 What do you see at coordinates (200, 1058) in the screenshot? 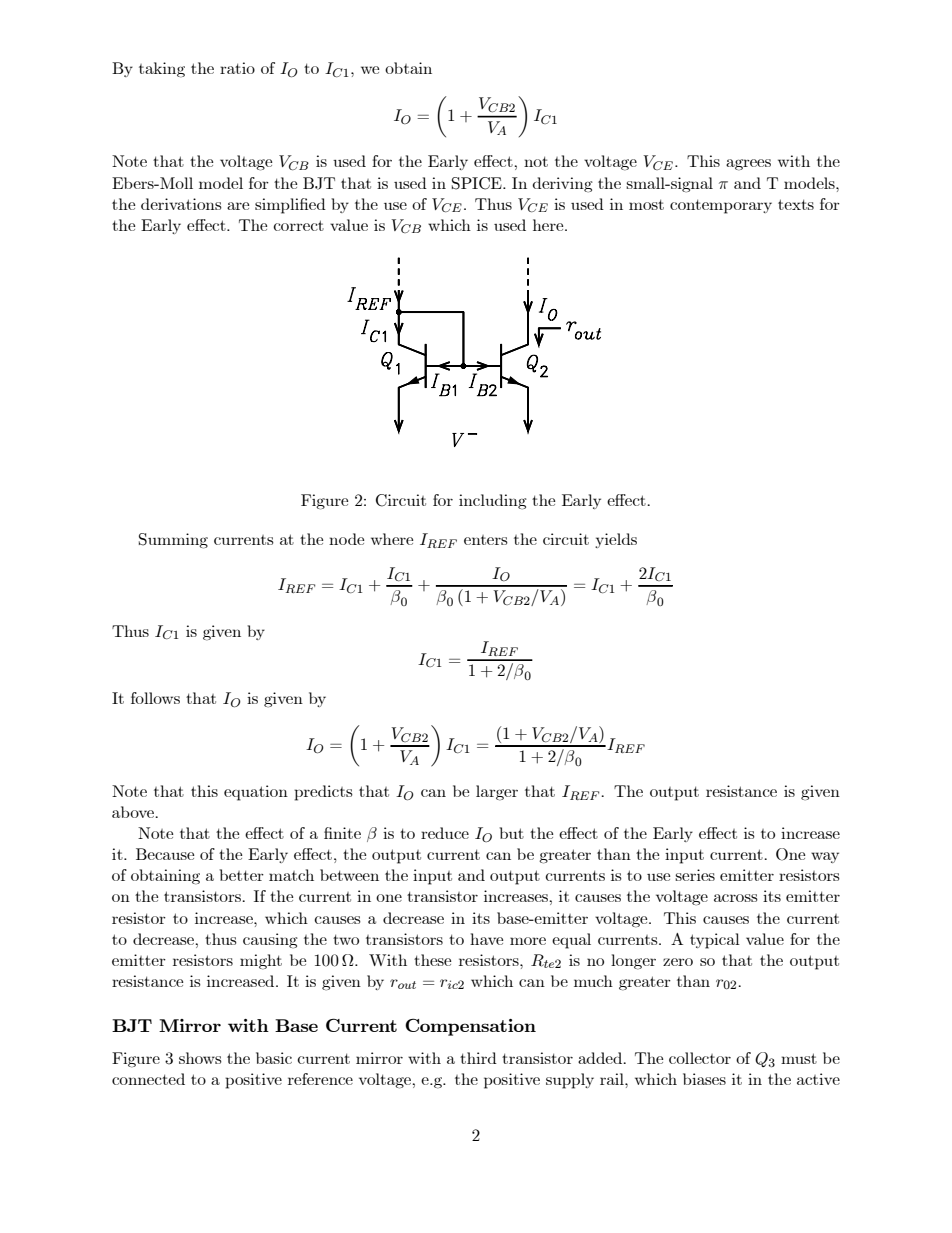
I see `shows` at bounding box center [200, 1058].
